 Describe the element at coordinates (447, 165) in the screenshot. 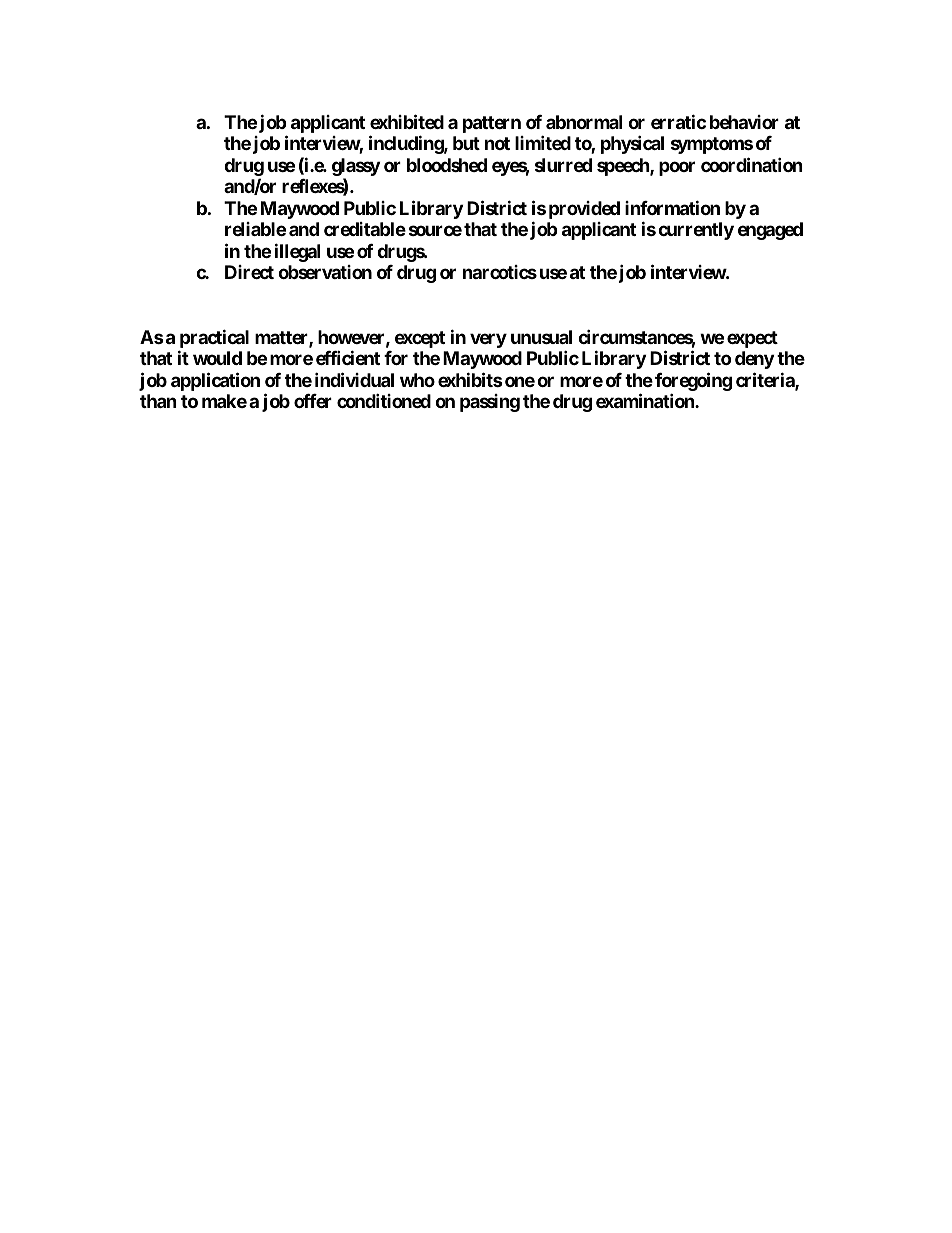

I see `bloodshed` at that location.
